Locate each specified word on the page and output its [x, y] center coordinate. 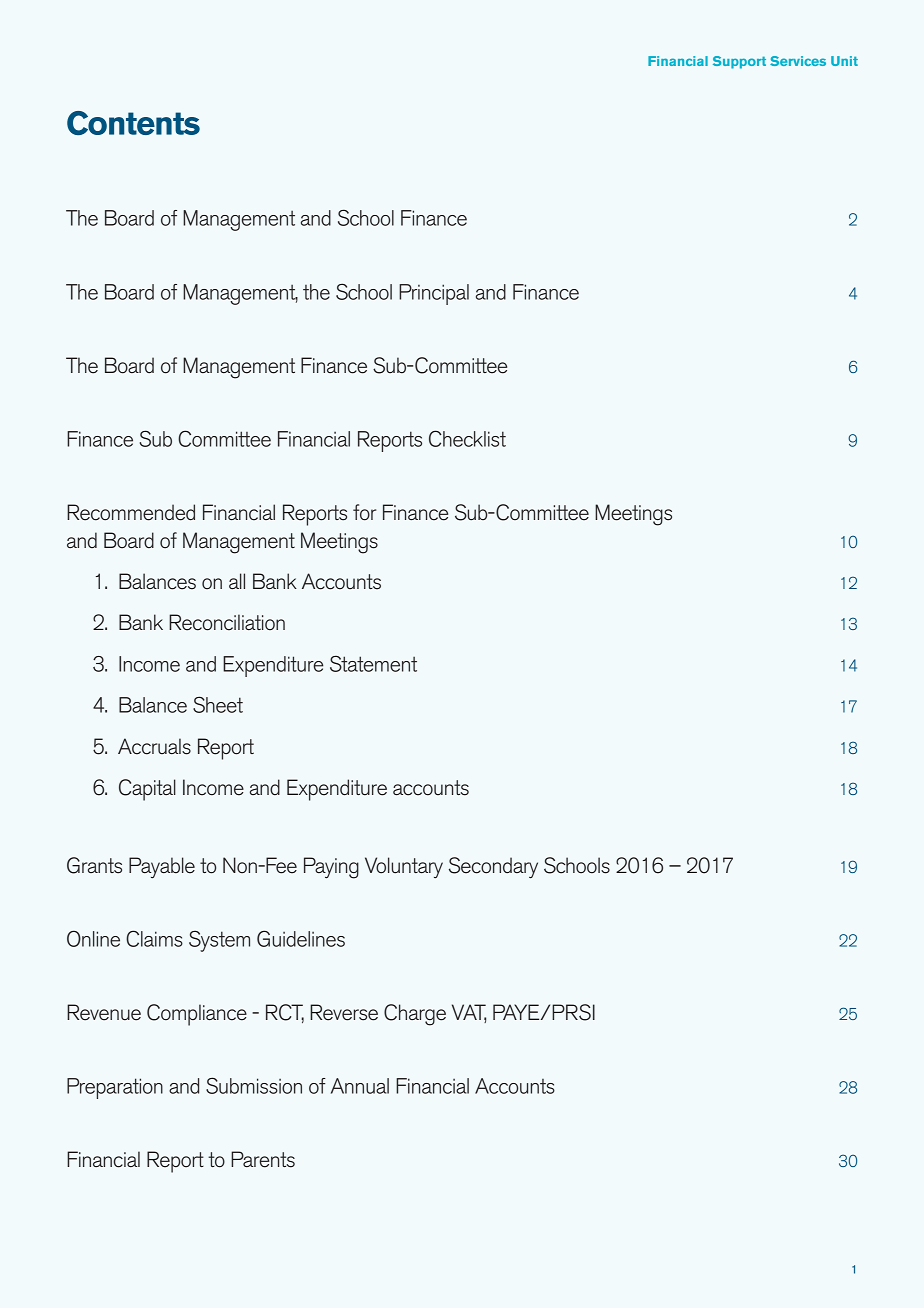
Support [739, 62]
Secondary [493, 868]
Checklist [467, 438]
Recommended [131, 512]
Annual [360, 1086]
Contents [133, 123]
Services [798, 61]
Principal [434, 294]
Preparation [115, 1088]
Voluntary [404, 867]
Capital [147, 790]
